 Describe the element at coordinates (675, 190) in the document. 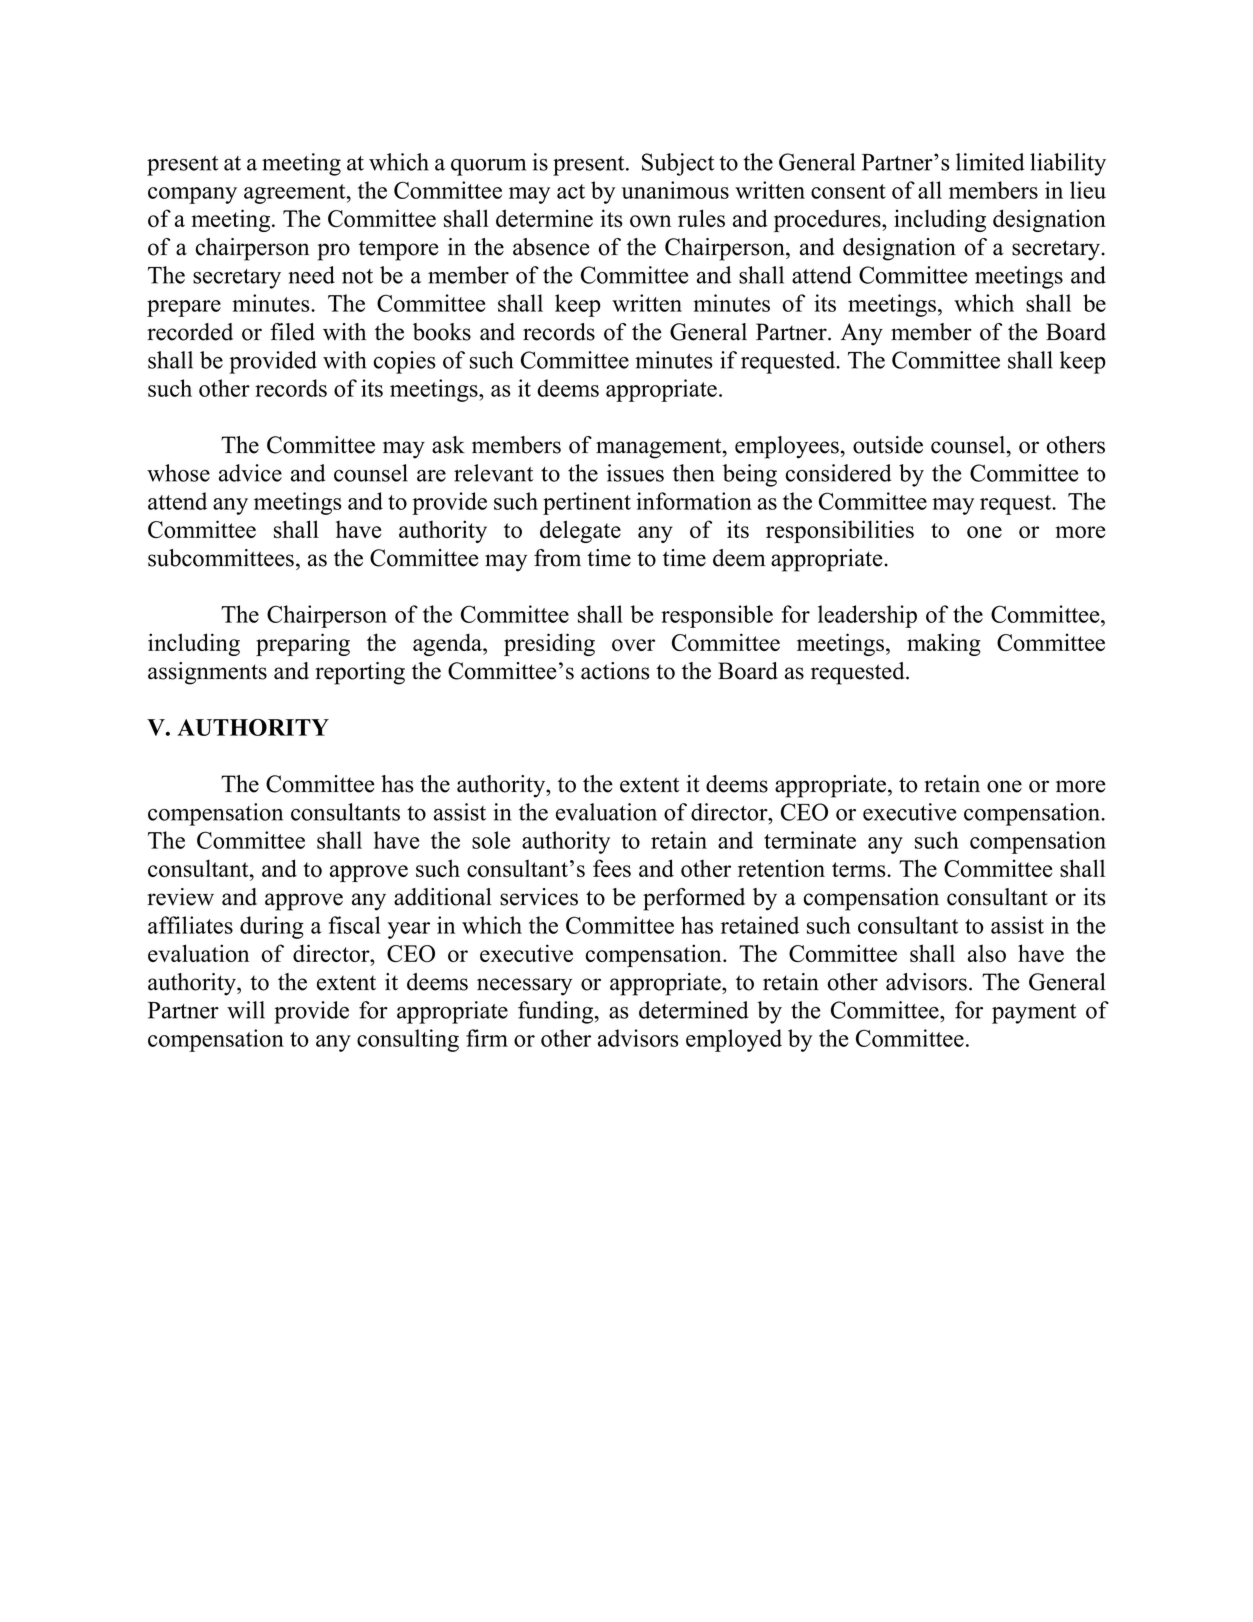

I see `unanimous` at that location.
